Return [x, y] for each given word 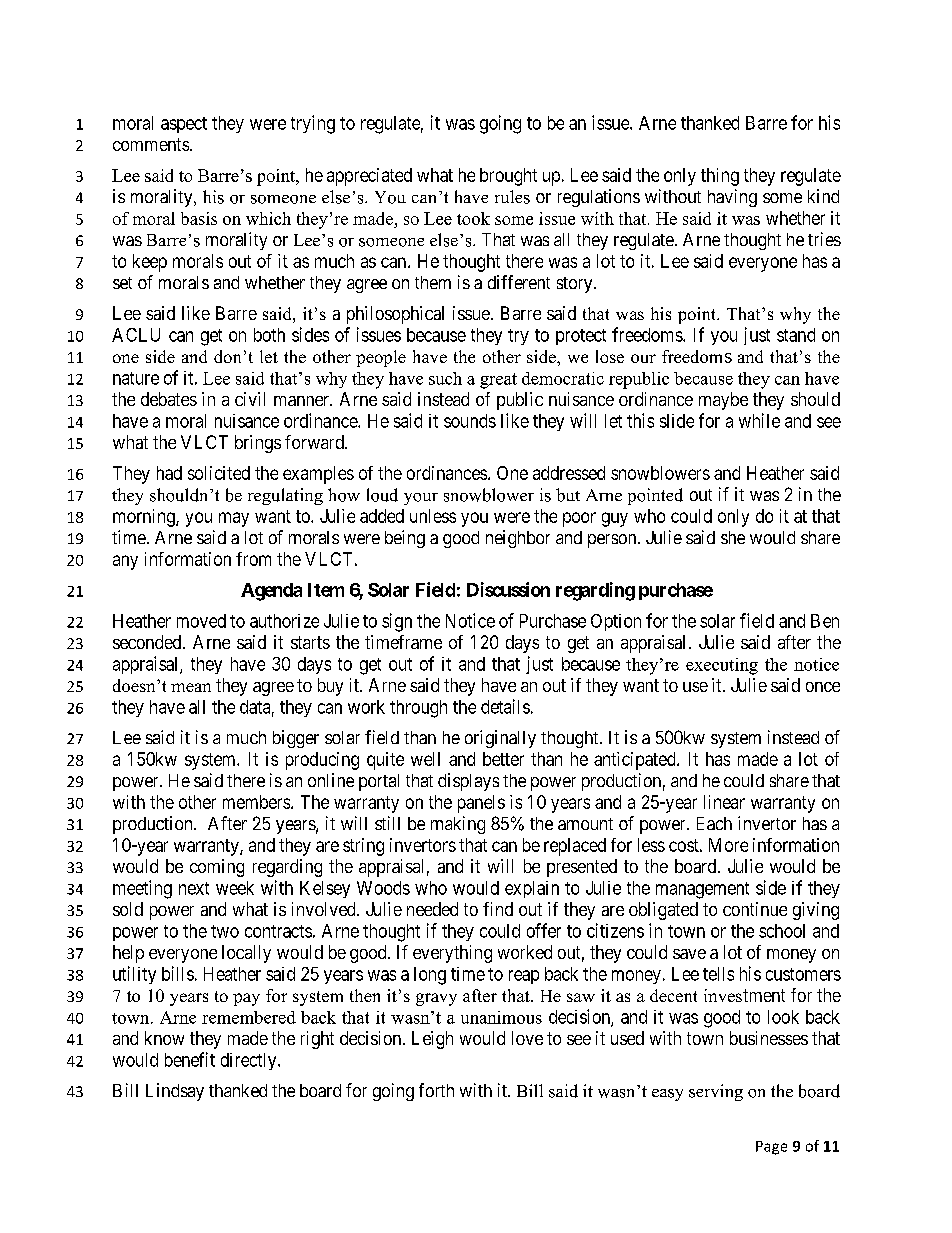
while [759, 420]
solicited [219, 473]
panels [481, 804]
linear [724, 802]
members [256, 802]
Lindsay [175, 1092]
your [421, 499]
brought [508, 177]
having [732, 198]
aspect [184, 125]
